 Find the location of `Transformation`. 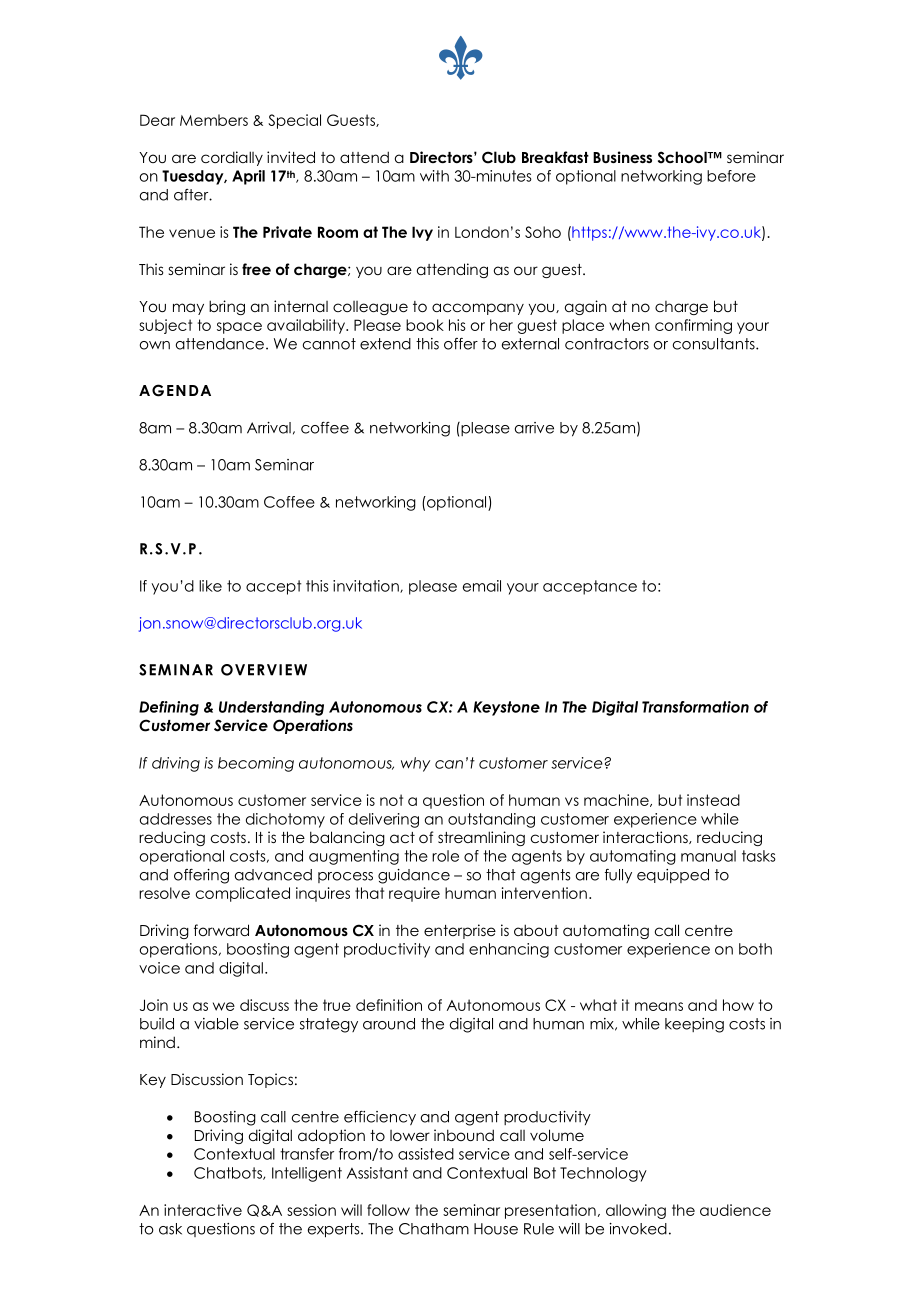

Transformation is located at coordinates (695, 707).
